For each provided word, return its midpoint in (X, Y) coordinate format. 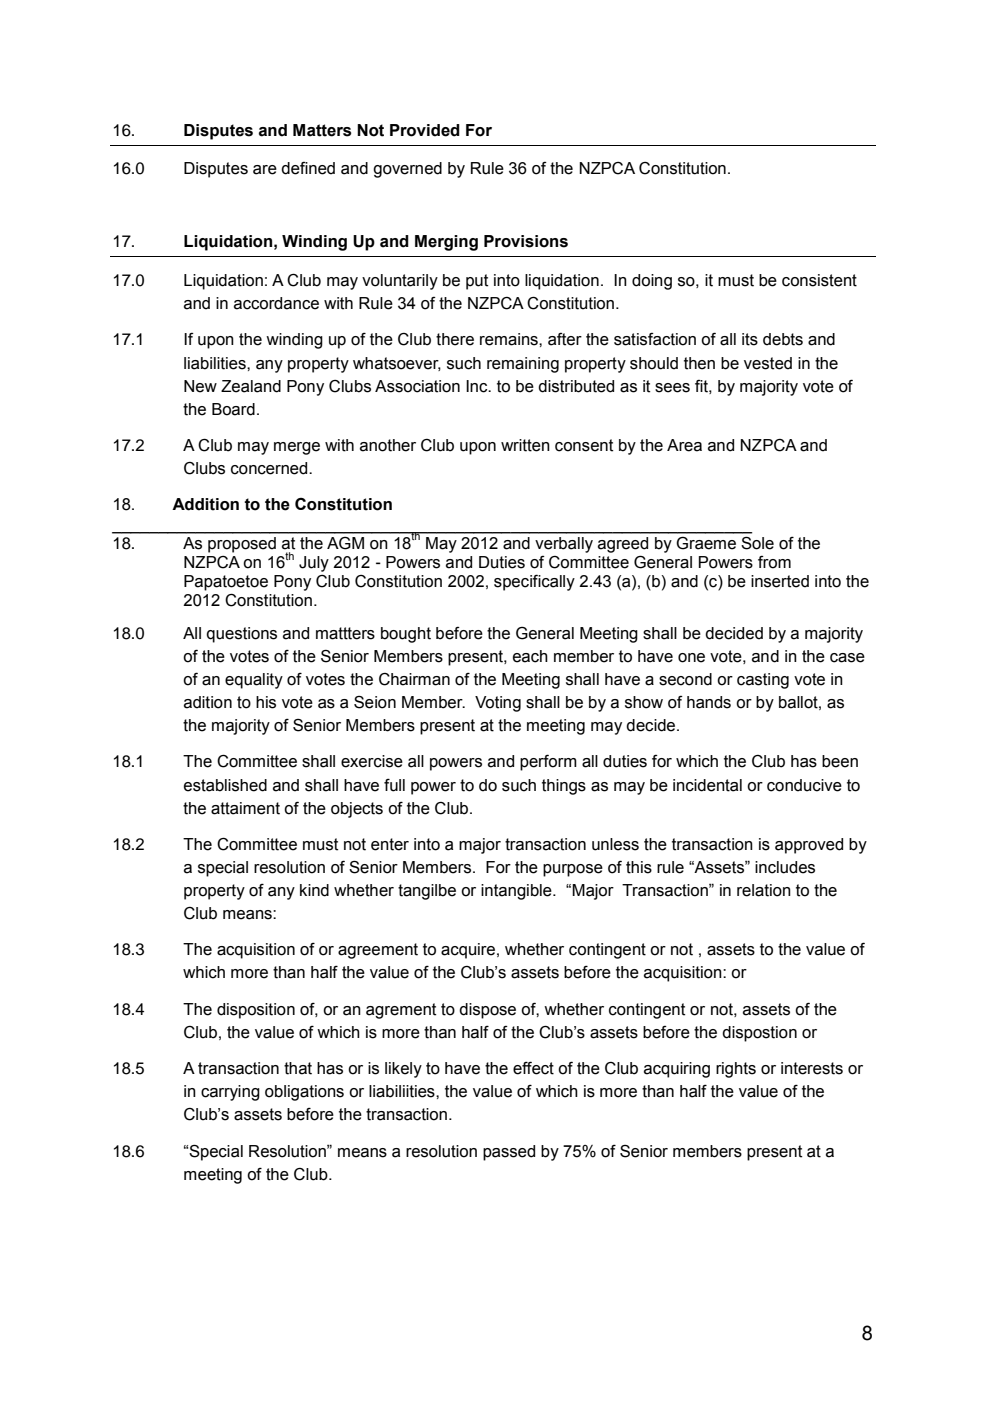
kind (314, 890)
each (530, 656)
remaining (523, 365)
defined (308, 168)
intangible (517, 892)
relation (764, 890)
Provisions (526, 241)
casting (763, 681)
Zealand (251, 386)
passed (509, 1153)
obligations (304, 1093)
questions (241, 635)
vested (768, 363)
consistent (819, 280)
